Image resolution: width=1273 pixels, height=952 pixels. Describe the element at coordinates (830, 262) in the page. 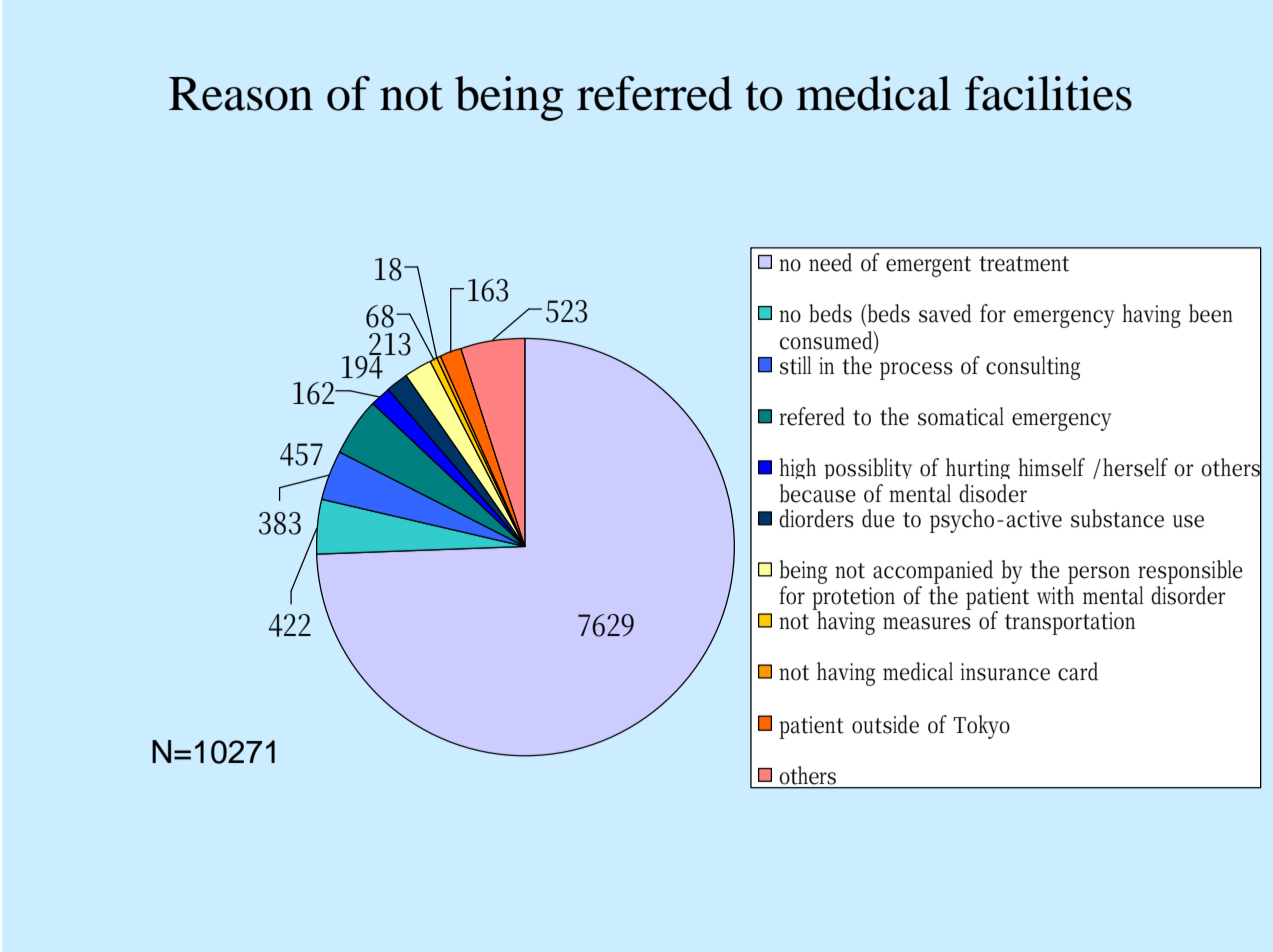

I see `need` at that location.
